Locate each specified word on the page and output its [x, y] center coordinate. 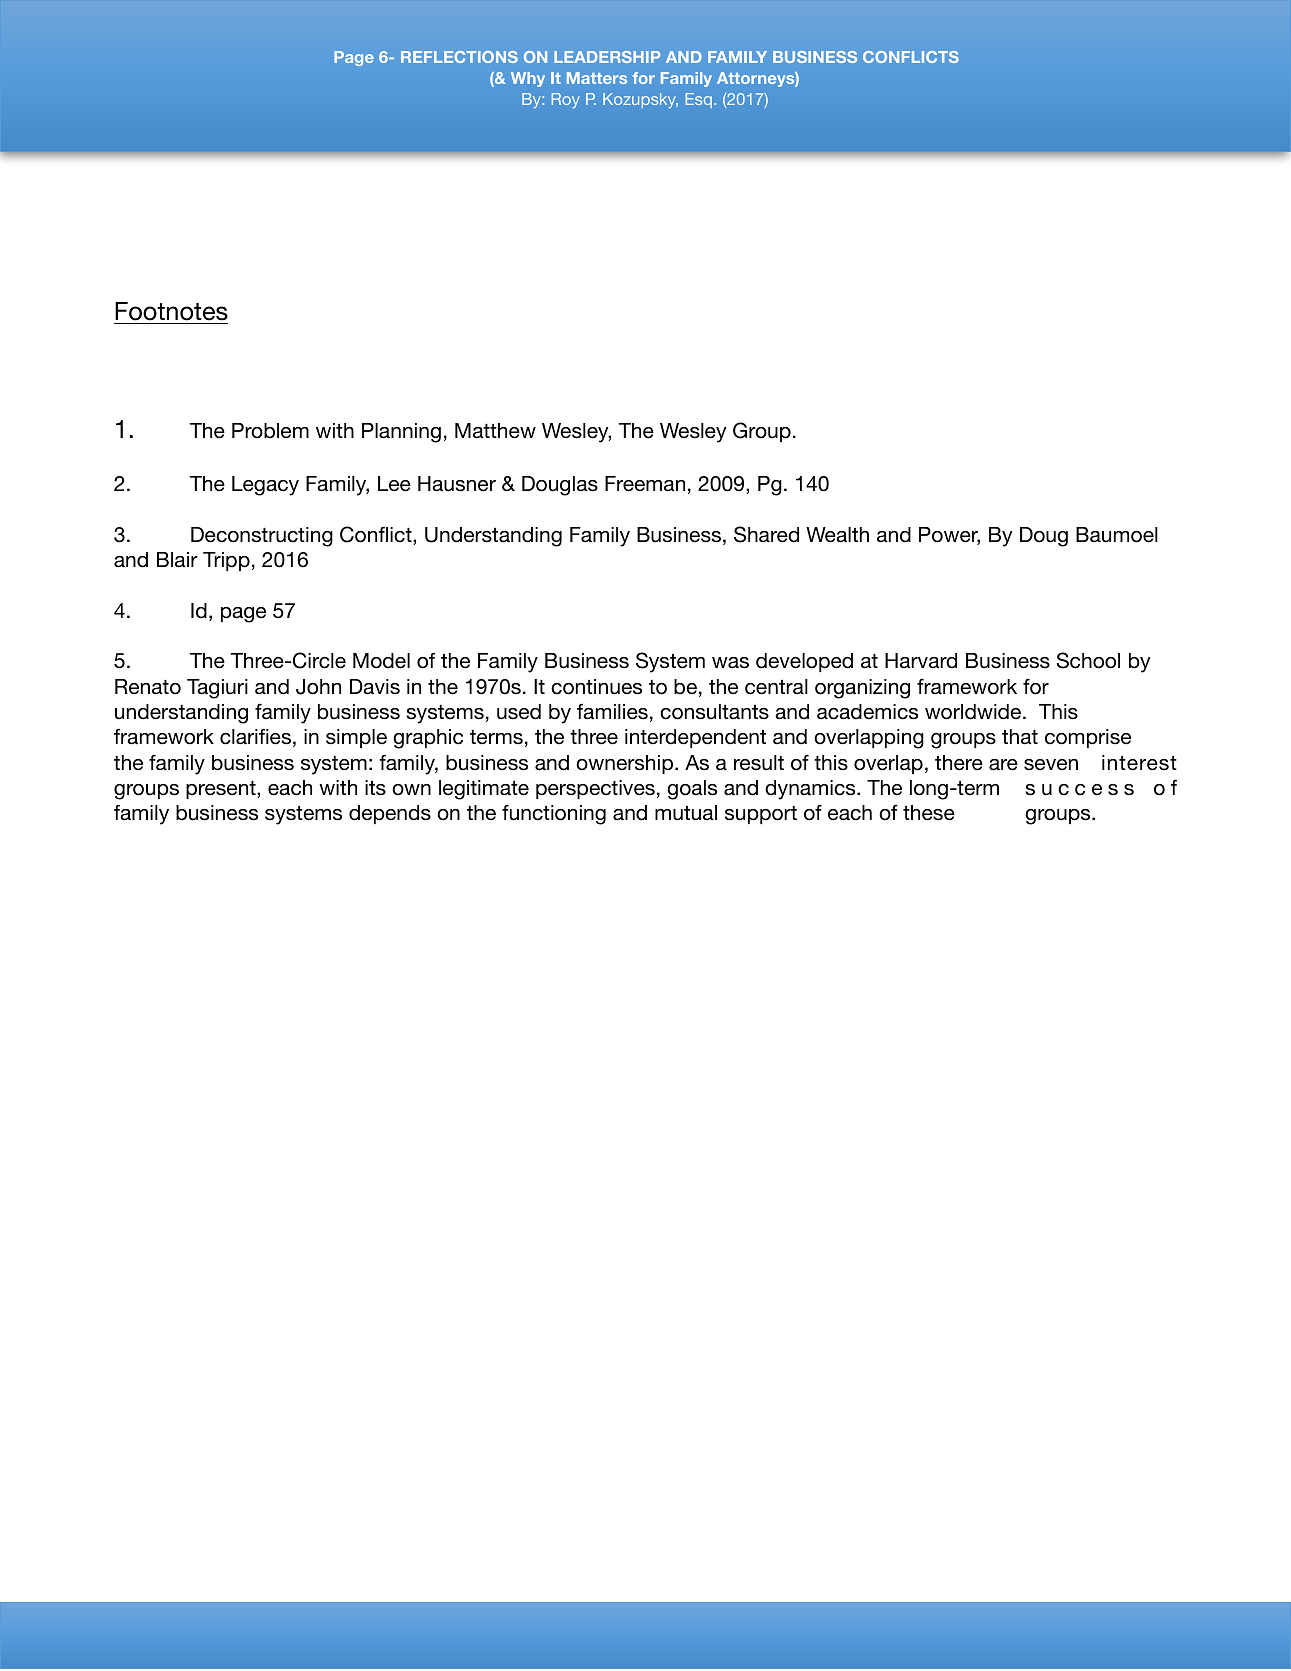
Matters [597, 78]
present [222, 790]
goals [692, 790]
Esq [699, 100]
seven [1051, 765]
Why [528, 79]
